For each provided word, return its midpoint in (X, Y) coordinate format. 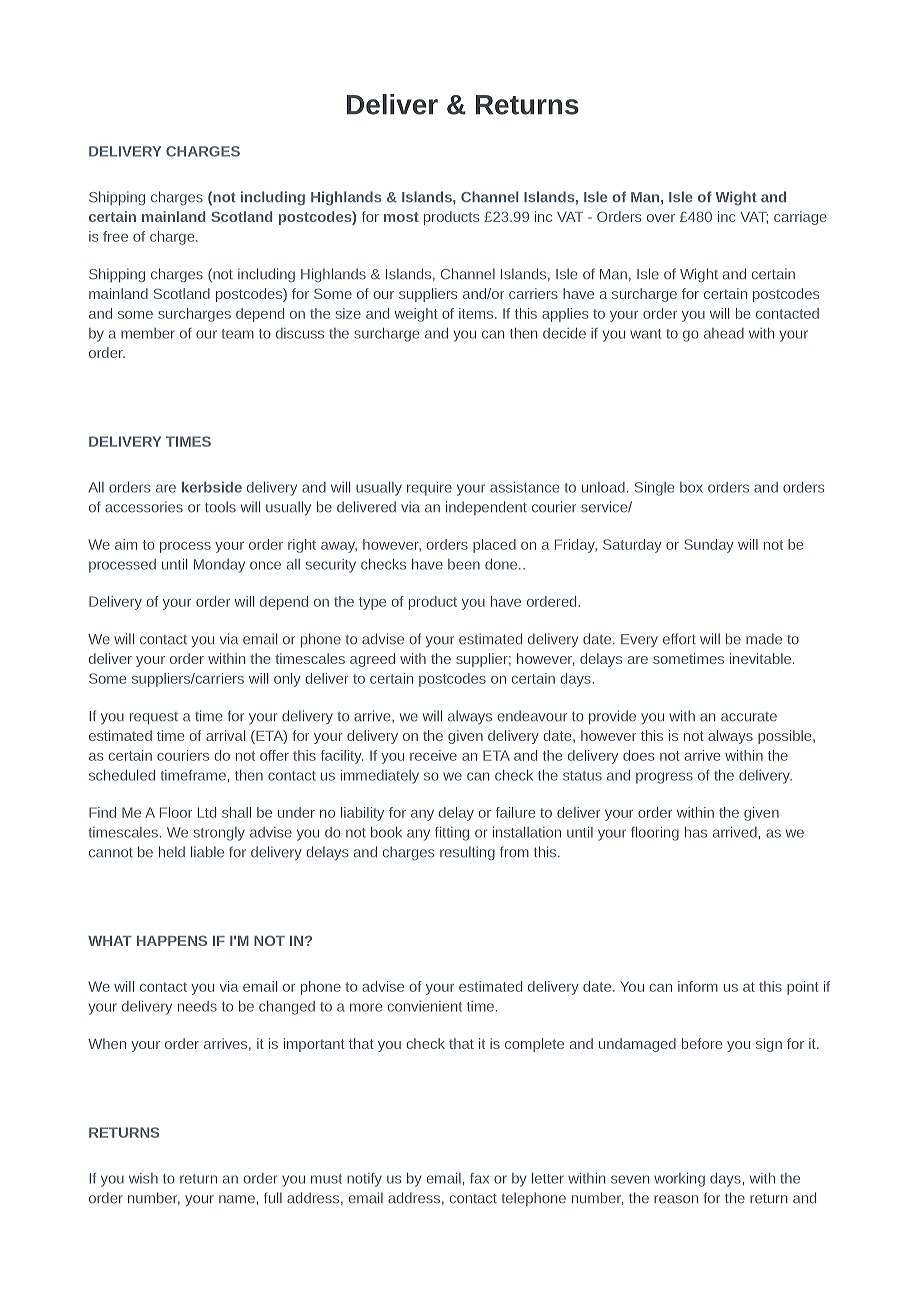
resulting (467, 853)
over (661, 218)
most (401, 217)
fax (479, 1178)
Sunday (709, 546)
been (464, 564)
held (172, 852)
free (115, 236)
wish (143, 1178)
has (696, 832)
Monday (219, 566)
